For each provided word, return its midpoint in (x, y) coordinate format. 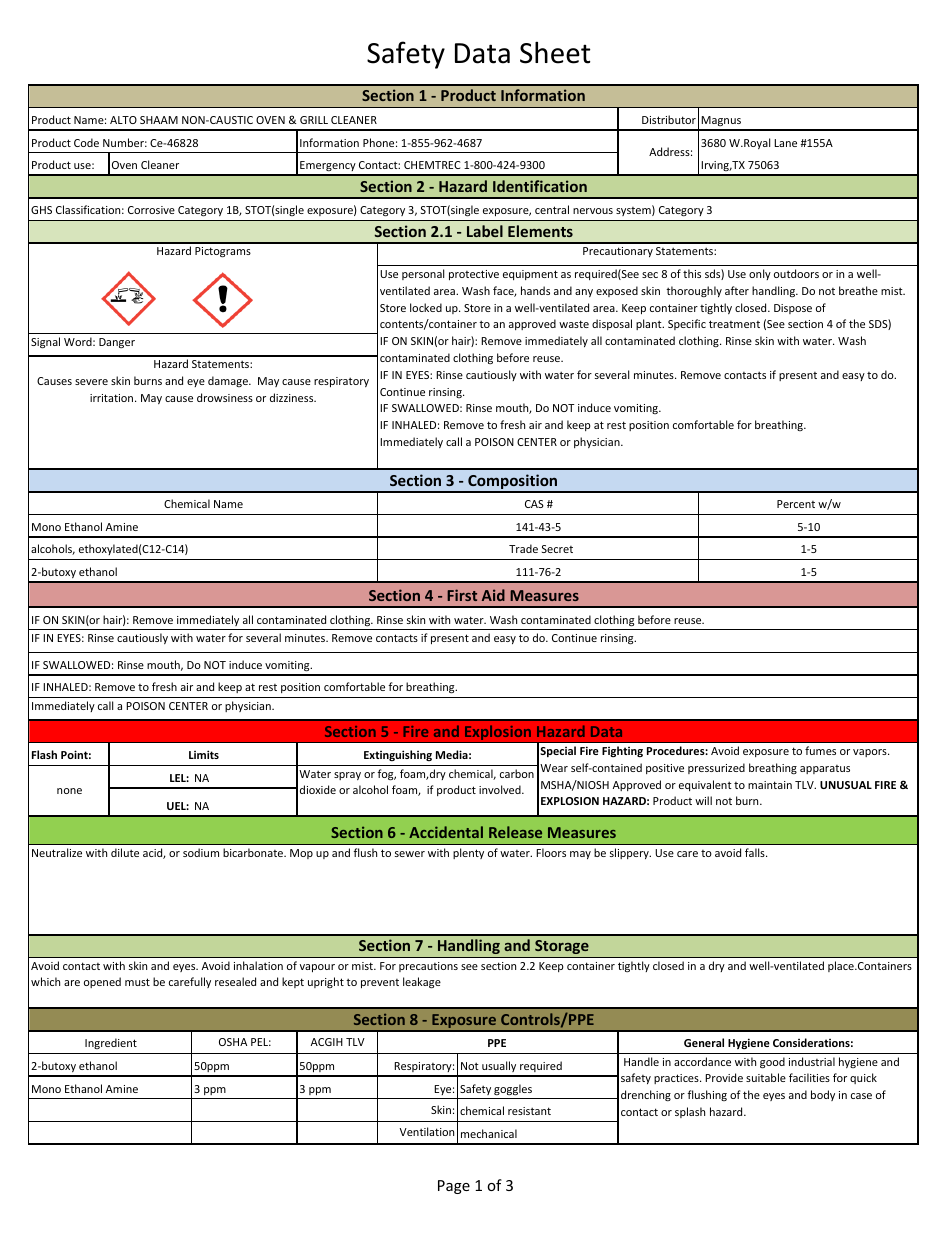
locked (426, 307)
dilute (125, 852)
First (462, 595)
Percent (796, 504)
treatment (734, 324)
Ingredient (111, 1043)
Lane (785, 143)
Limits (204, 754)
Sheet (555, 52)
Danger (117, 343)
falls (756, 852)
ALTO (123, 120)
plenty (468, 853)
